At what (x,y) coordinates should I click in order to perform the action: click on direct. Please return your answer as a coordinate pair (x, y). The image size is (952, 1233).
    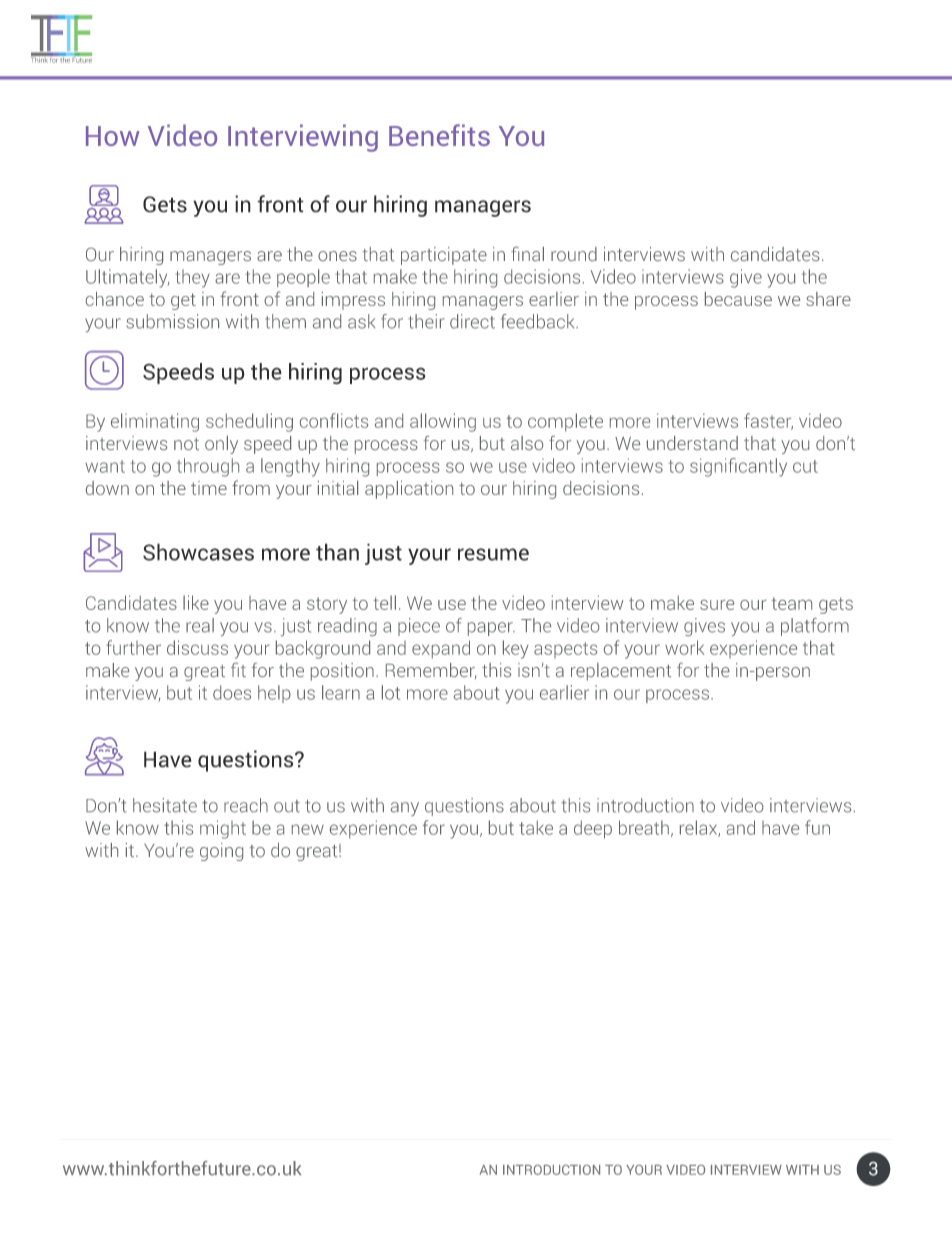
    Looking at the image, I should click on (472, 321).
